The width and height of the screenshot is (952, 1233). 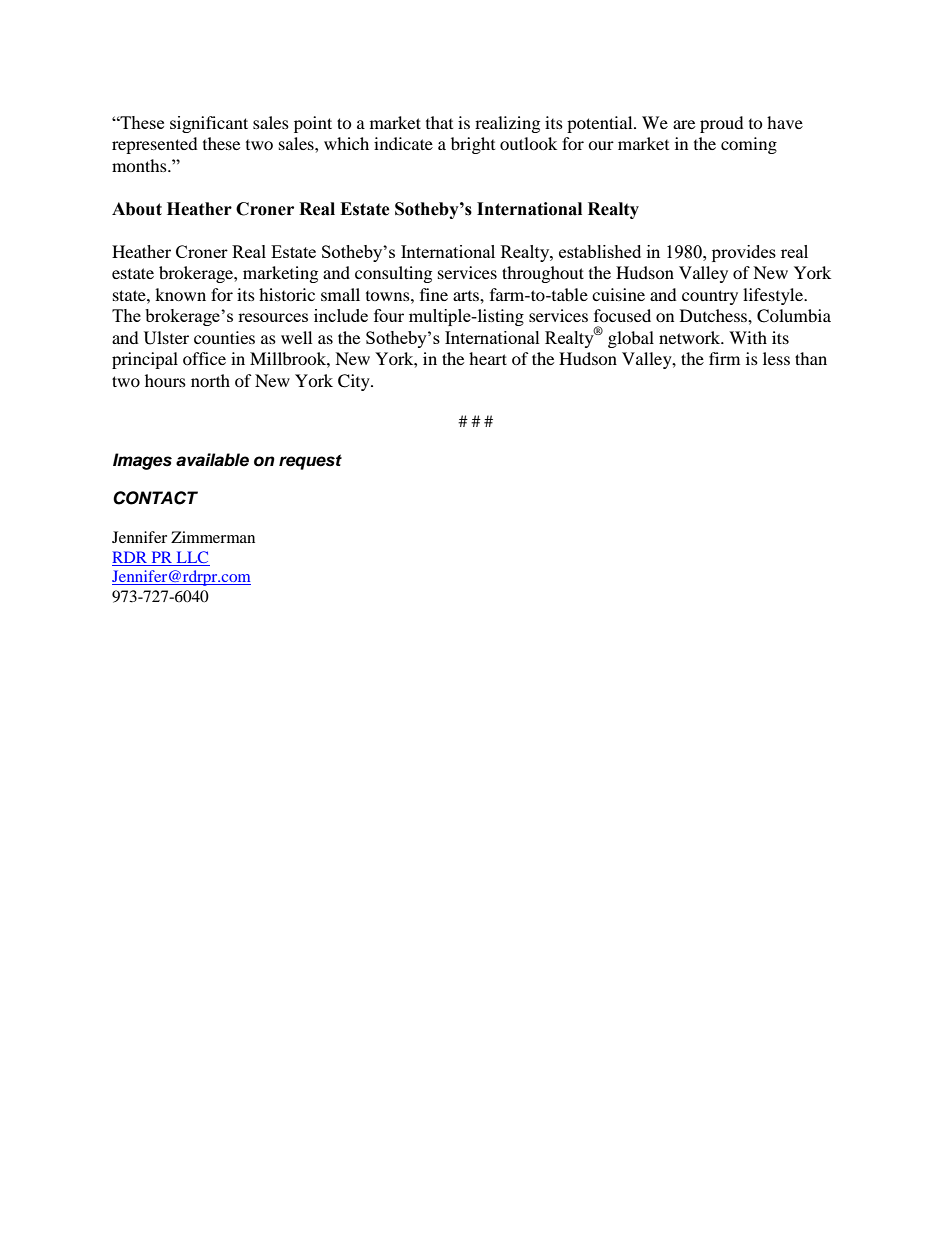 I want to click on throughout, so click(x=543, y=274).
